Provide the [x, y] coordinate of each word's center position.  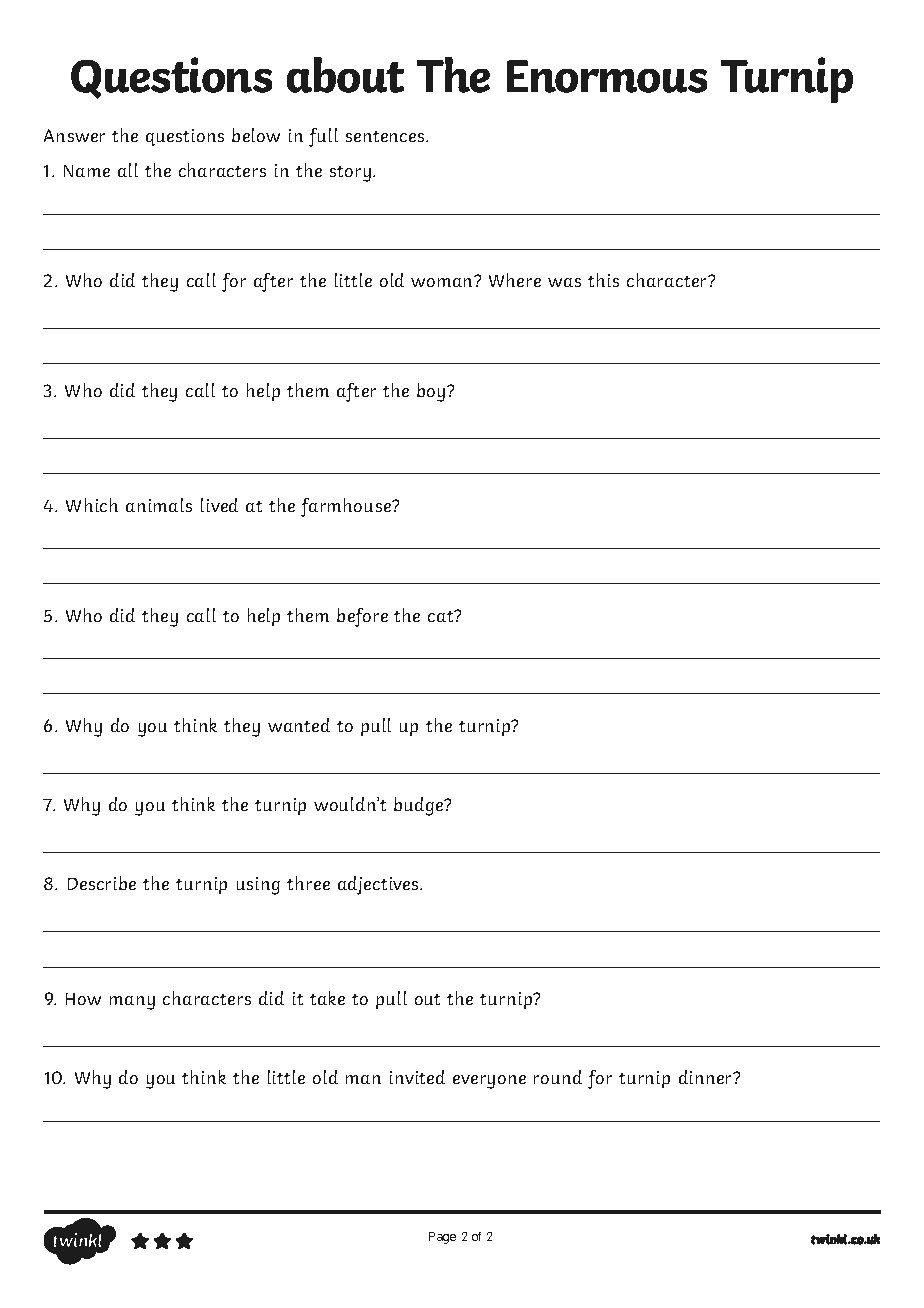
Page [442, 1238]
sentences [386, 136]
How [83, 999]
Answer [74, 135]
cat [442, 616]
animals [159, 505]
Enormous [607, 76]
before [362, 617]
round [558, 1077]
